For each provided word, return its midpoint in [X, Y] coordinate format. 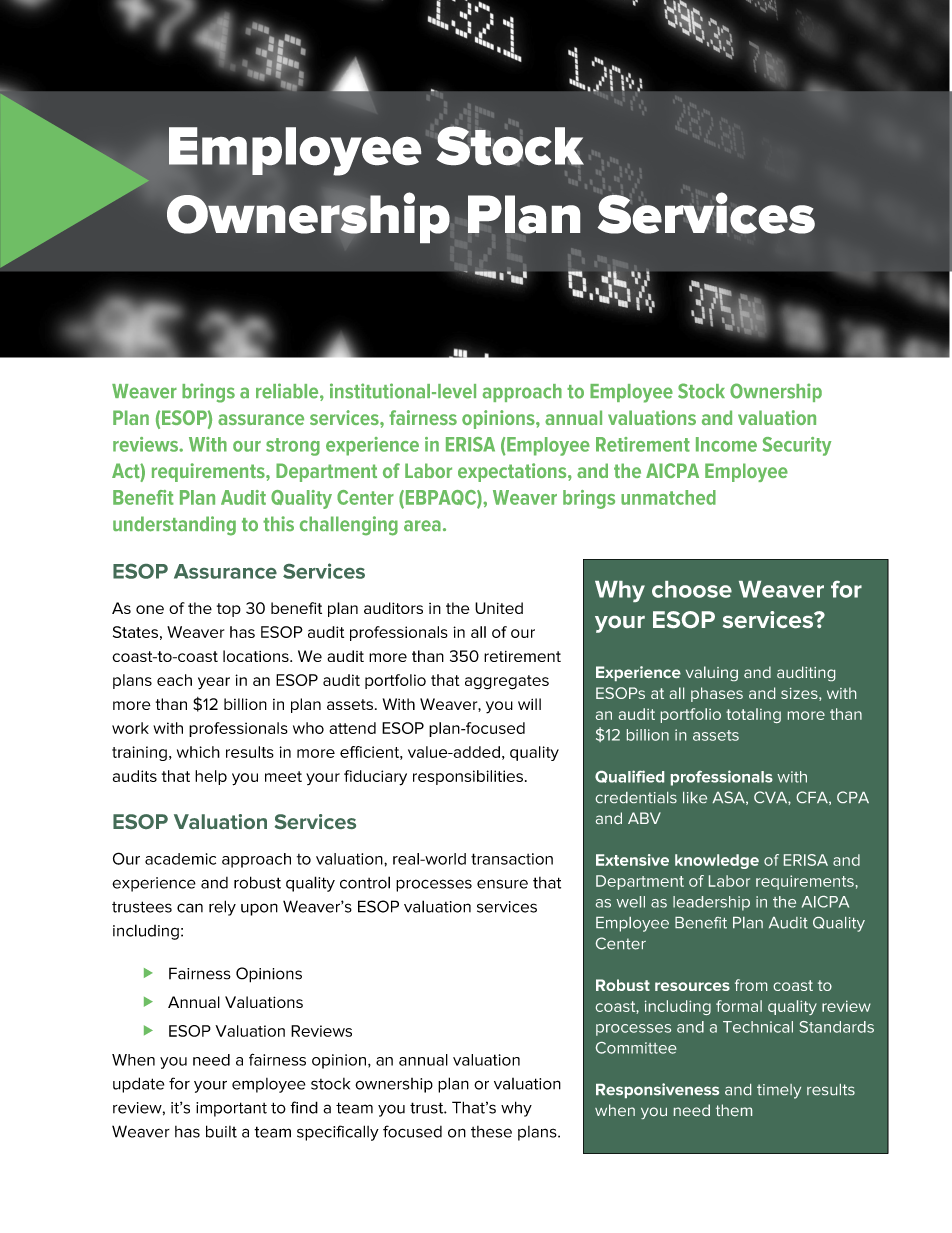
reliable [288, 392]
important [231, 1109]
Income [726, 444]
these [491, 1132]
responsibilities [468, 777]
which [198, 752]
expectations [513, 472]
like [695, 797]
